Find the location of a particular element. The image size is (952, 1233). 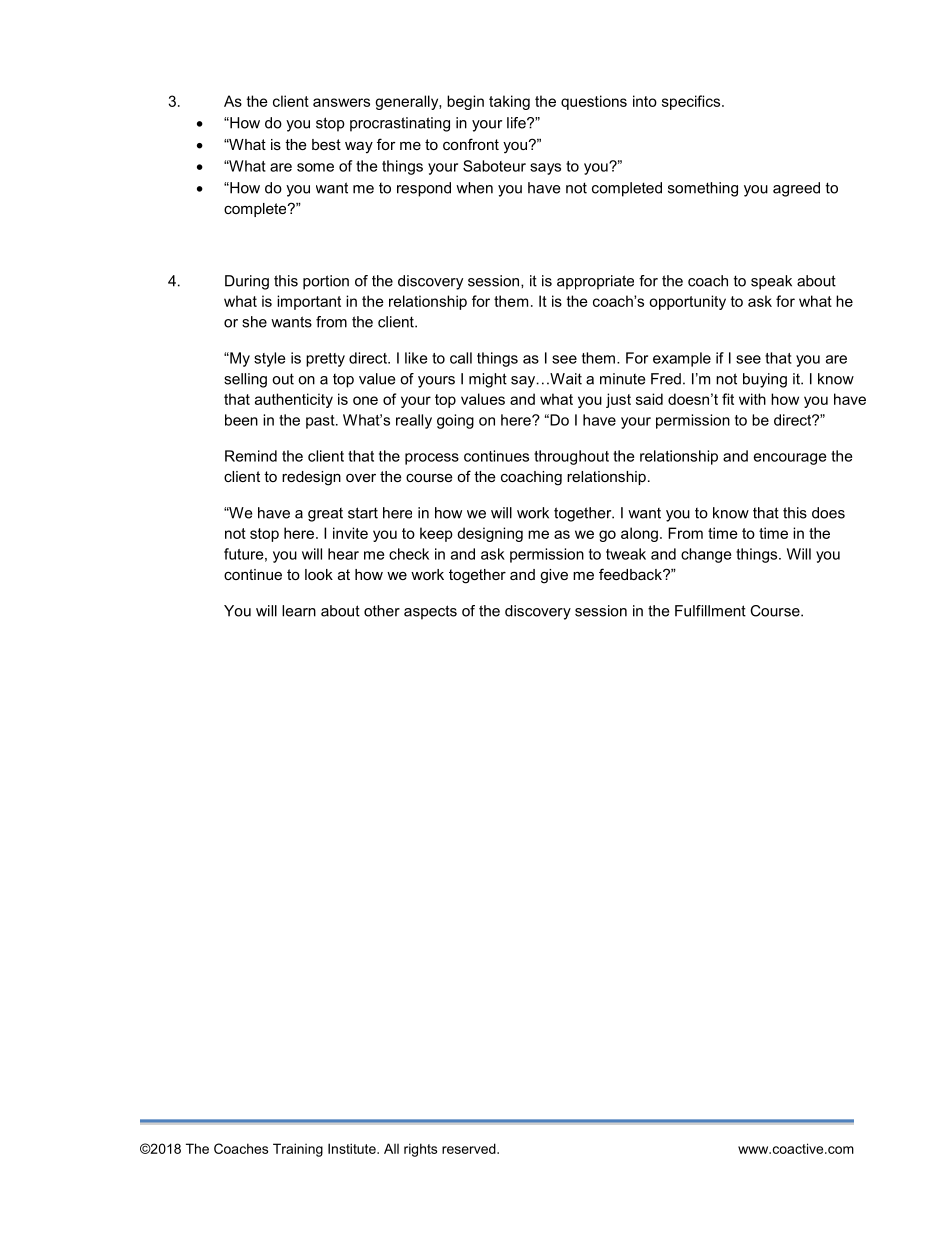

learn is located at coordinates (299, 611).
